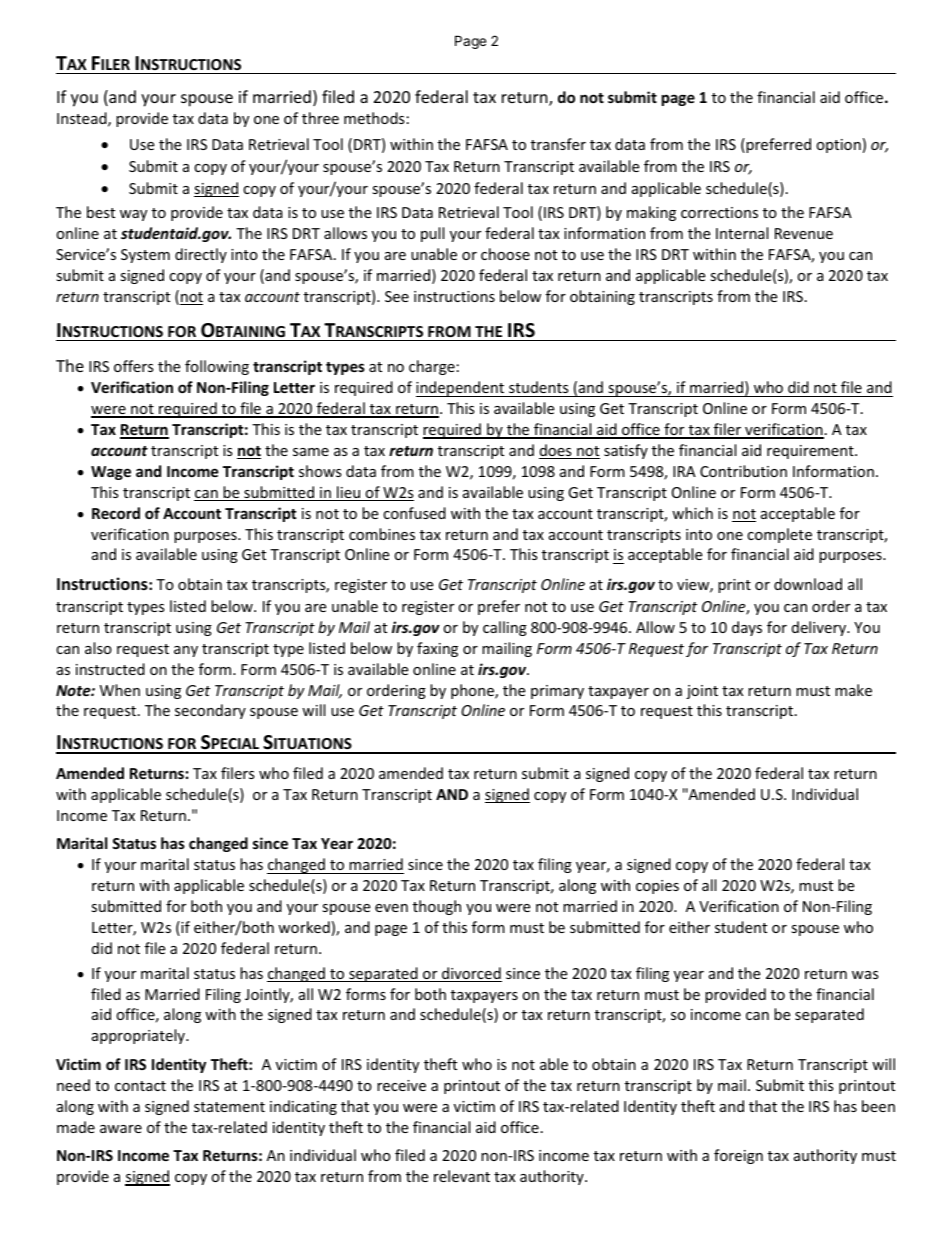 Image resolution: width=952 pixels, height=1233 pixels. I want to click on way, so click(133, 215).
